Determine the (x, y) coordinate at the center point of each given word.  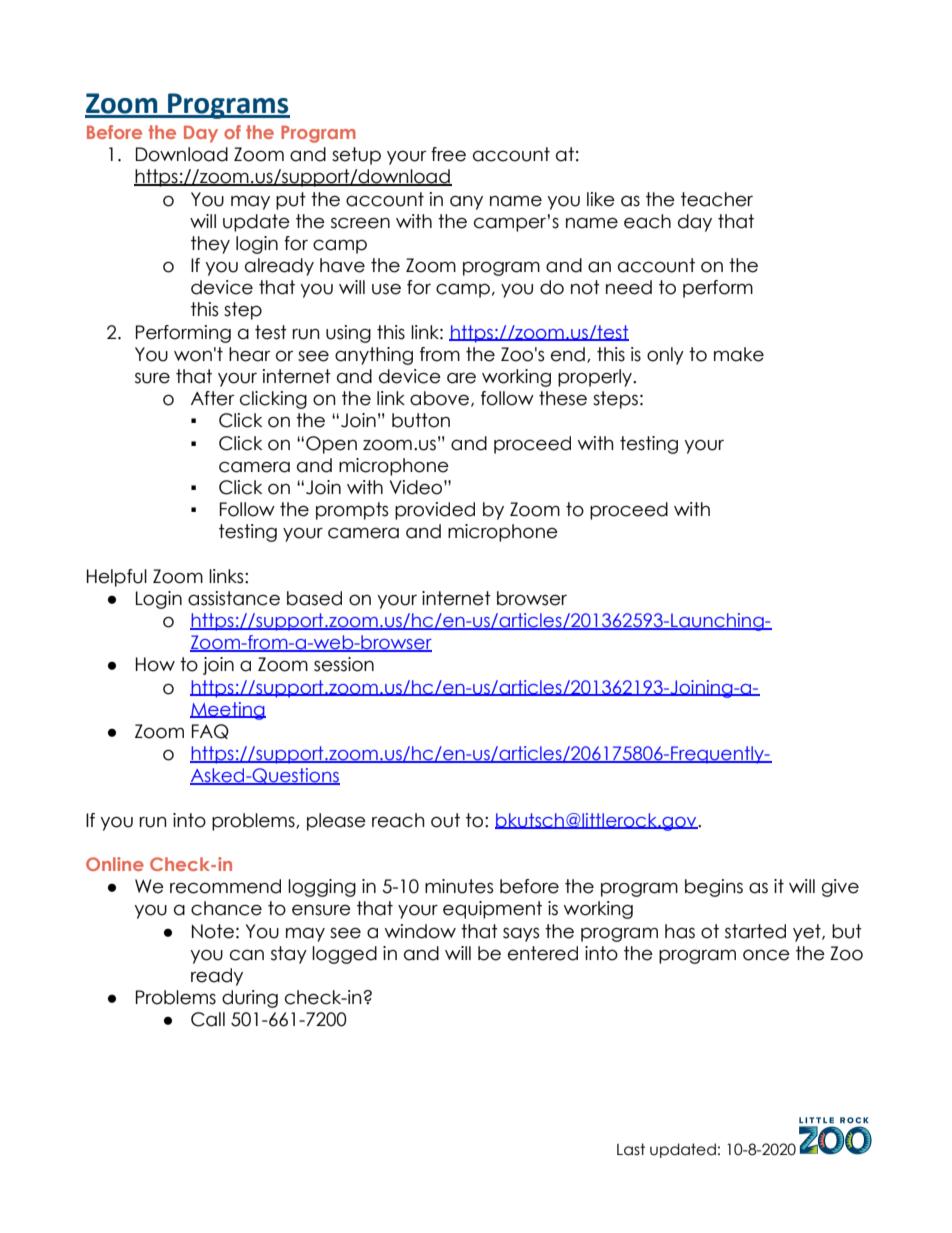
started (755, 931)
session (344, 664)
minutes (459, 886)
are (461, 378)
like (601, 199)
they (210, 245)
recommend (225, 886)
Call (208, 1019)
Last (631, 1149)
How (155, 664)
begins (714, 888)
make (739, 354)
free (448, 154)
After (212, 398)
